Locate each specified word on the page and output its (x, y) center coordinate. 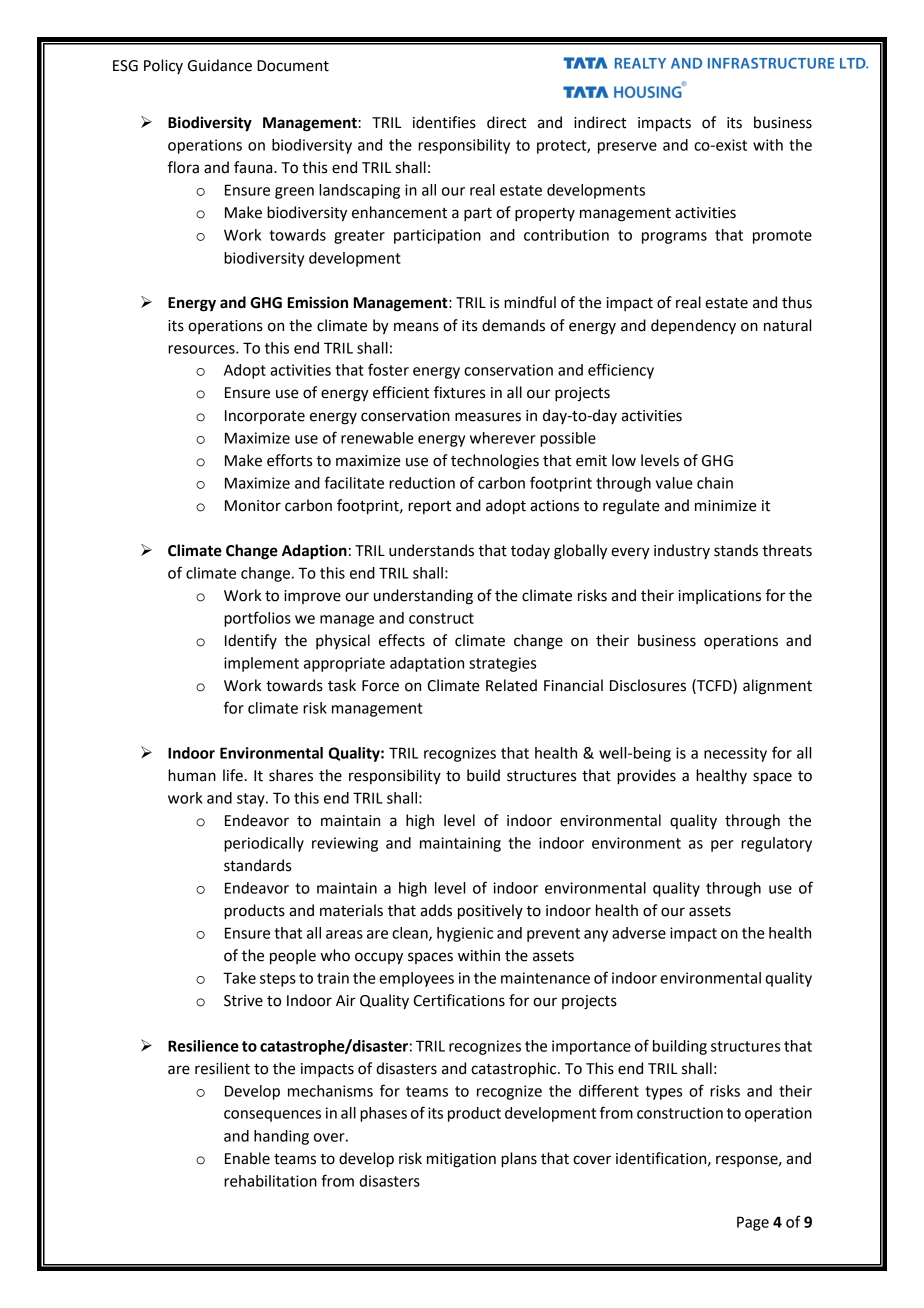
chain (715, 483)
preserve (627, 148)
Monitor (253, 506)
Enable (247, 1158)
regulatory (776, 844)
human (192, 775)
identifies (444, 122)
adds (436, 910)
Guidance (220, 65)
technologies (495, 462)
